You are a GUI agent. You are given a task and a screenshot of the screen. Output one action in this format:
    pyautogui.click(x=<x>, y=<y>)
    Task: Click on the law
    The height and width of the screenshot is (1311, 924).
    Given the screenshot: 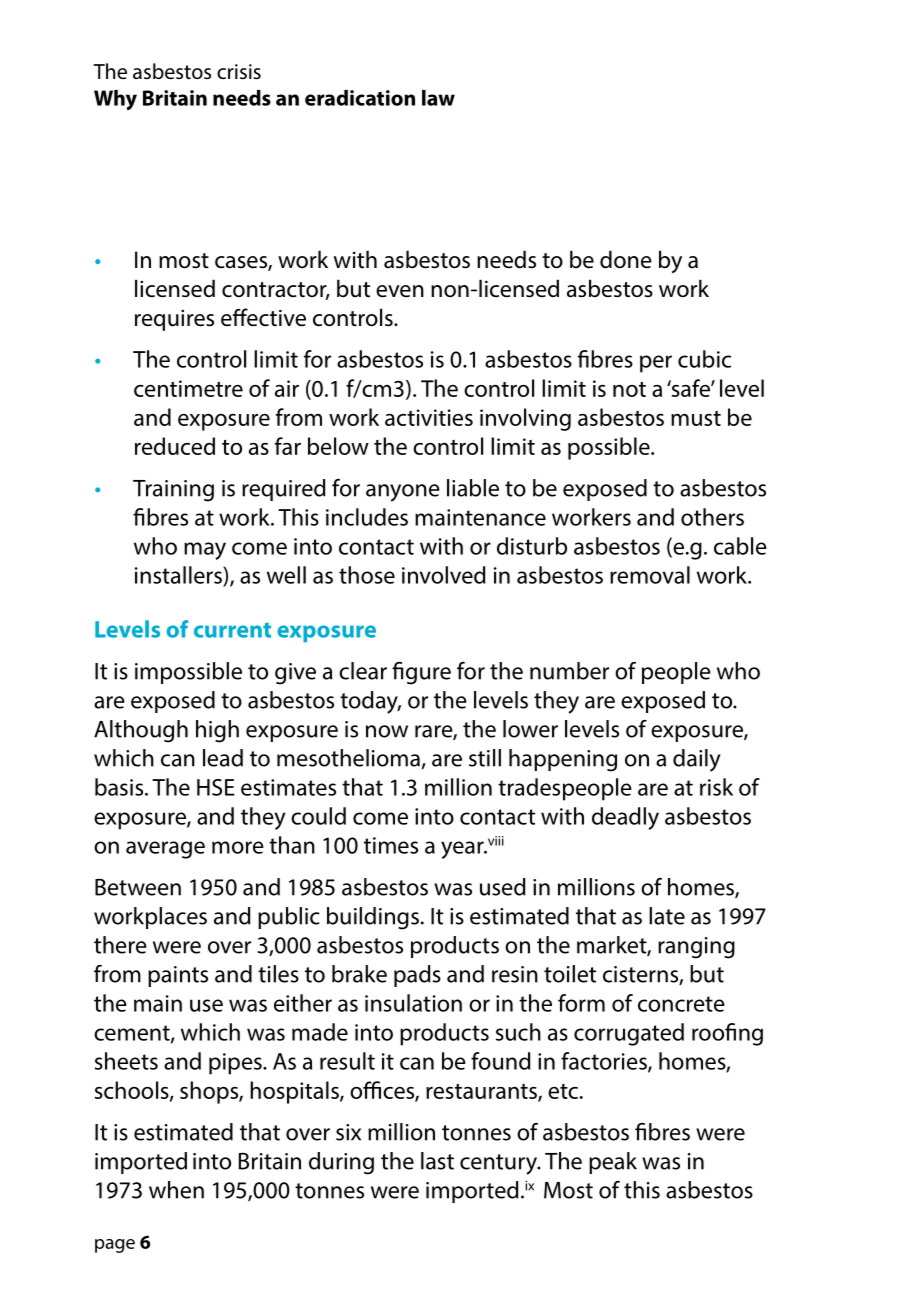 What is the action you would take?
    pyautogui.click(x=438, y=98)
